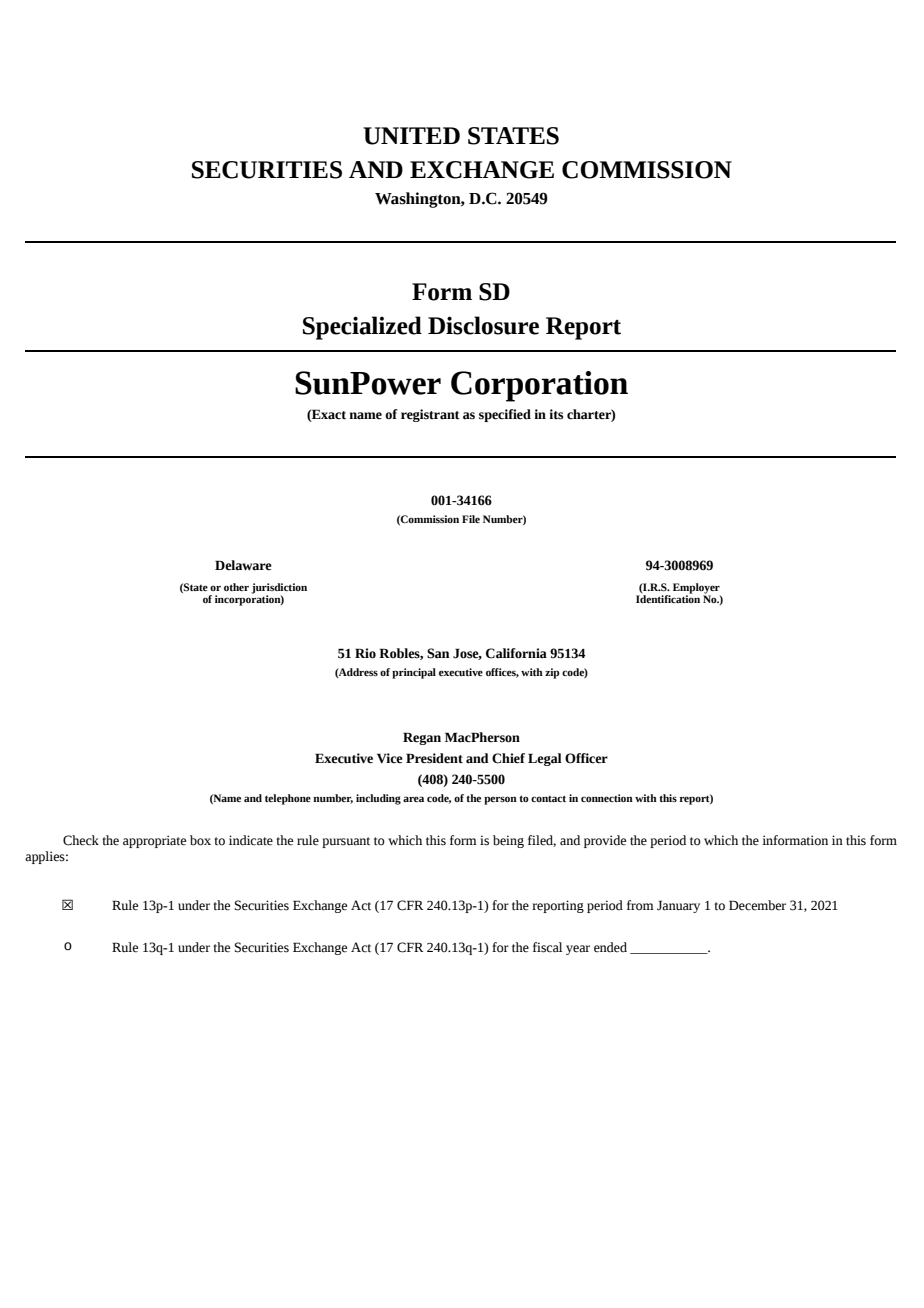  I want to click on other, so click(236, 587).
